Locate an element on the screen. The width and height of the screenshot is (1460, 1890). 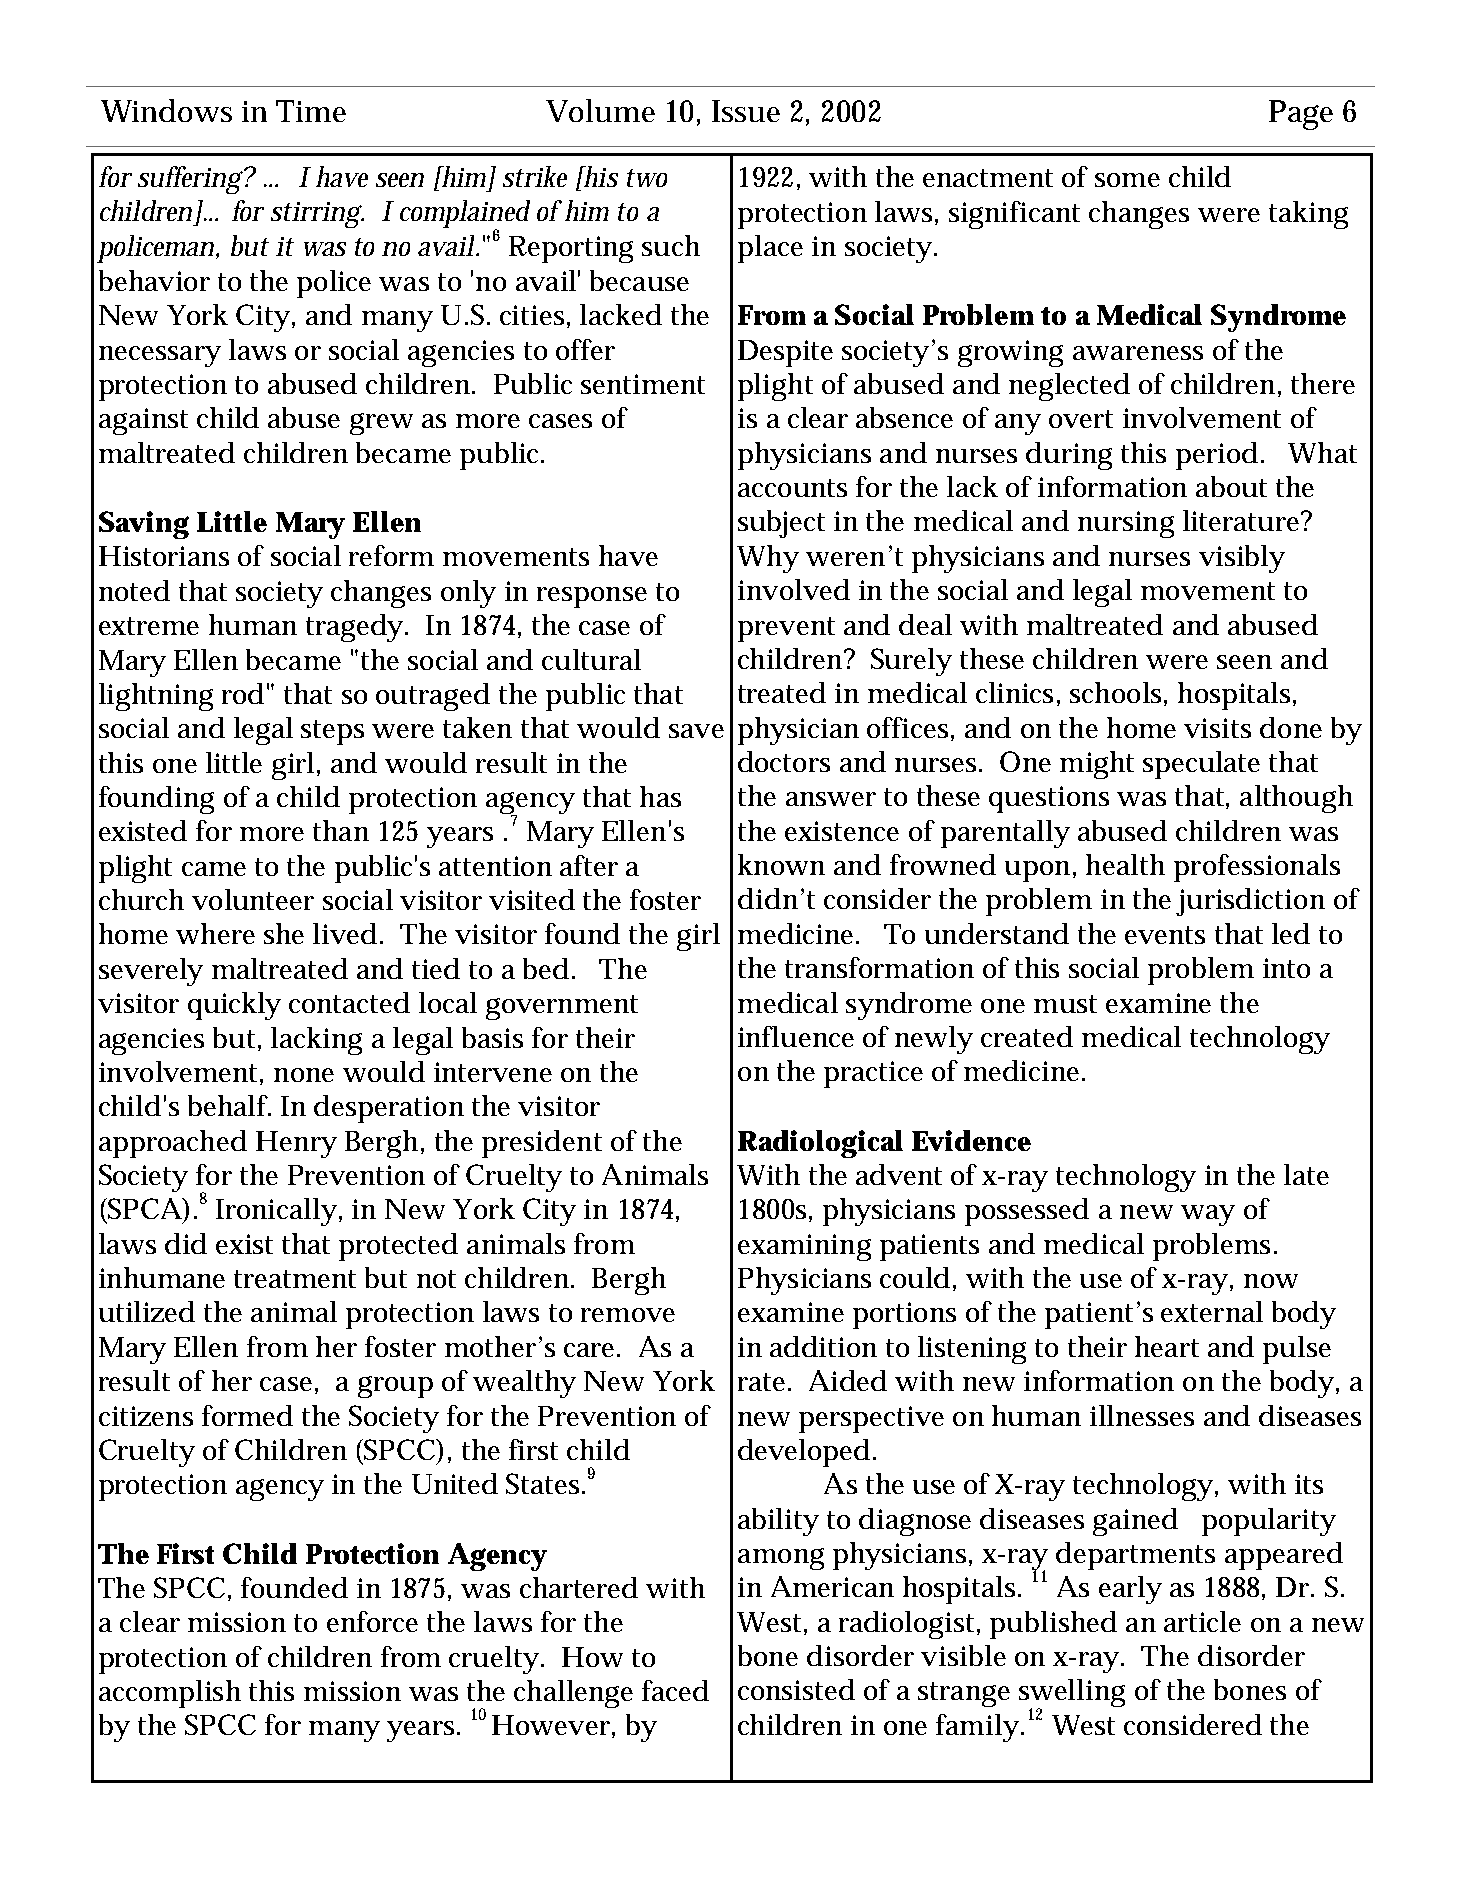
schools is located at coordinates (1115, 692).
